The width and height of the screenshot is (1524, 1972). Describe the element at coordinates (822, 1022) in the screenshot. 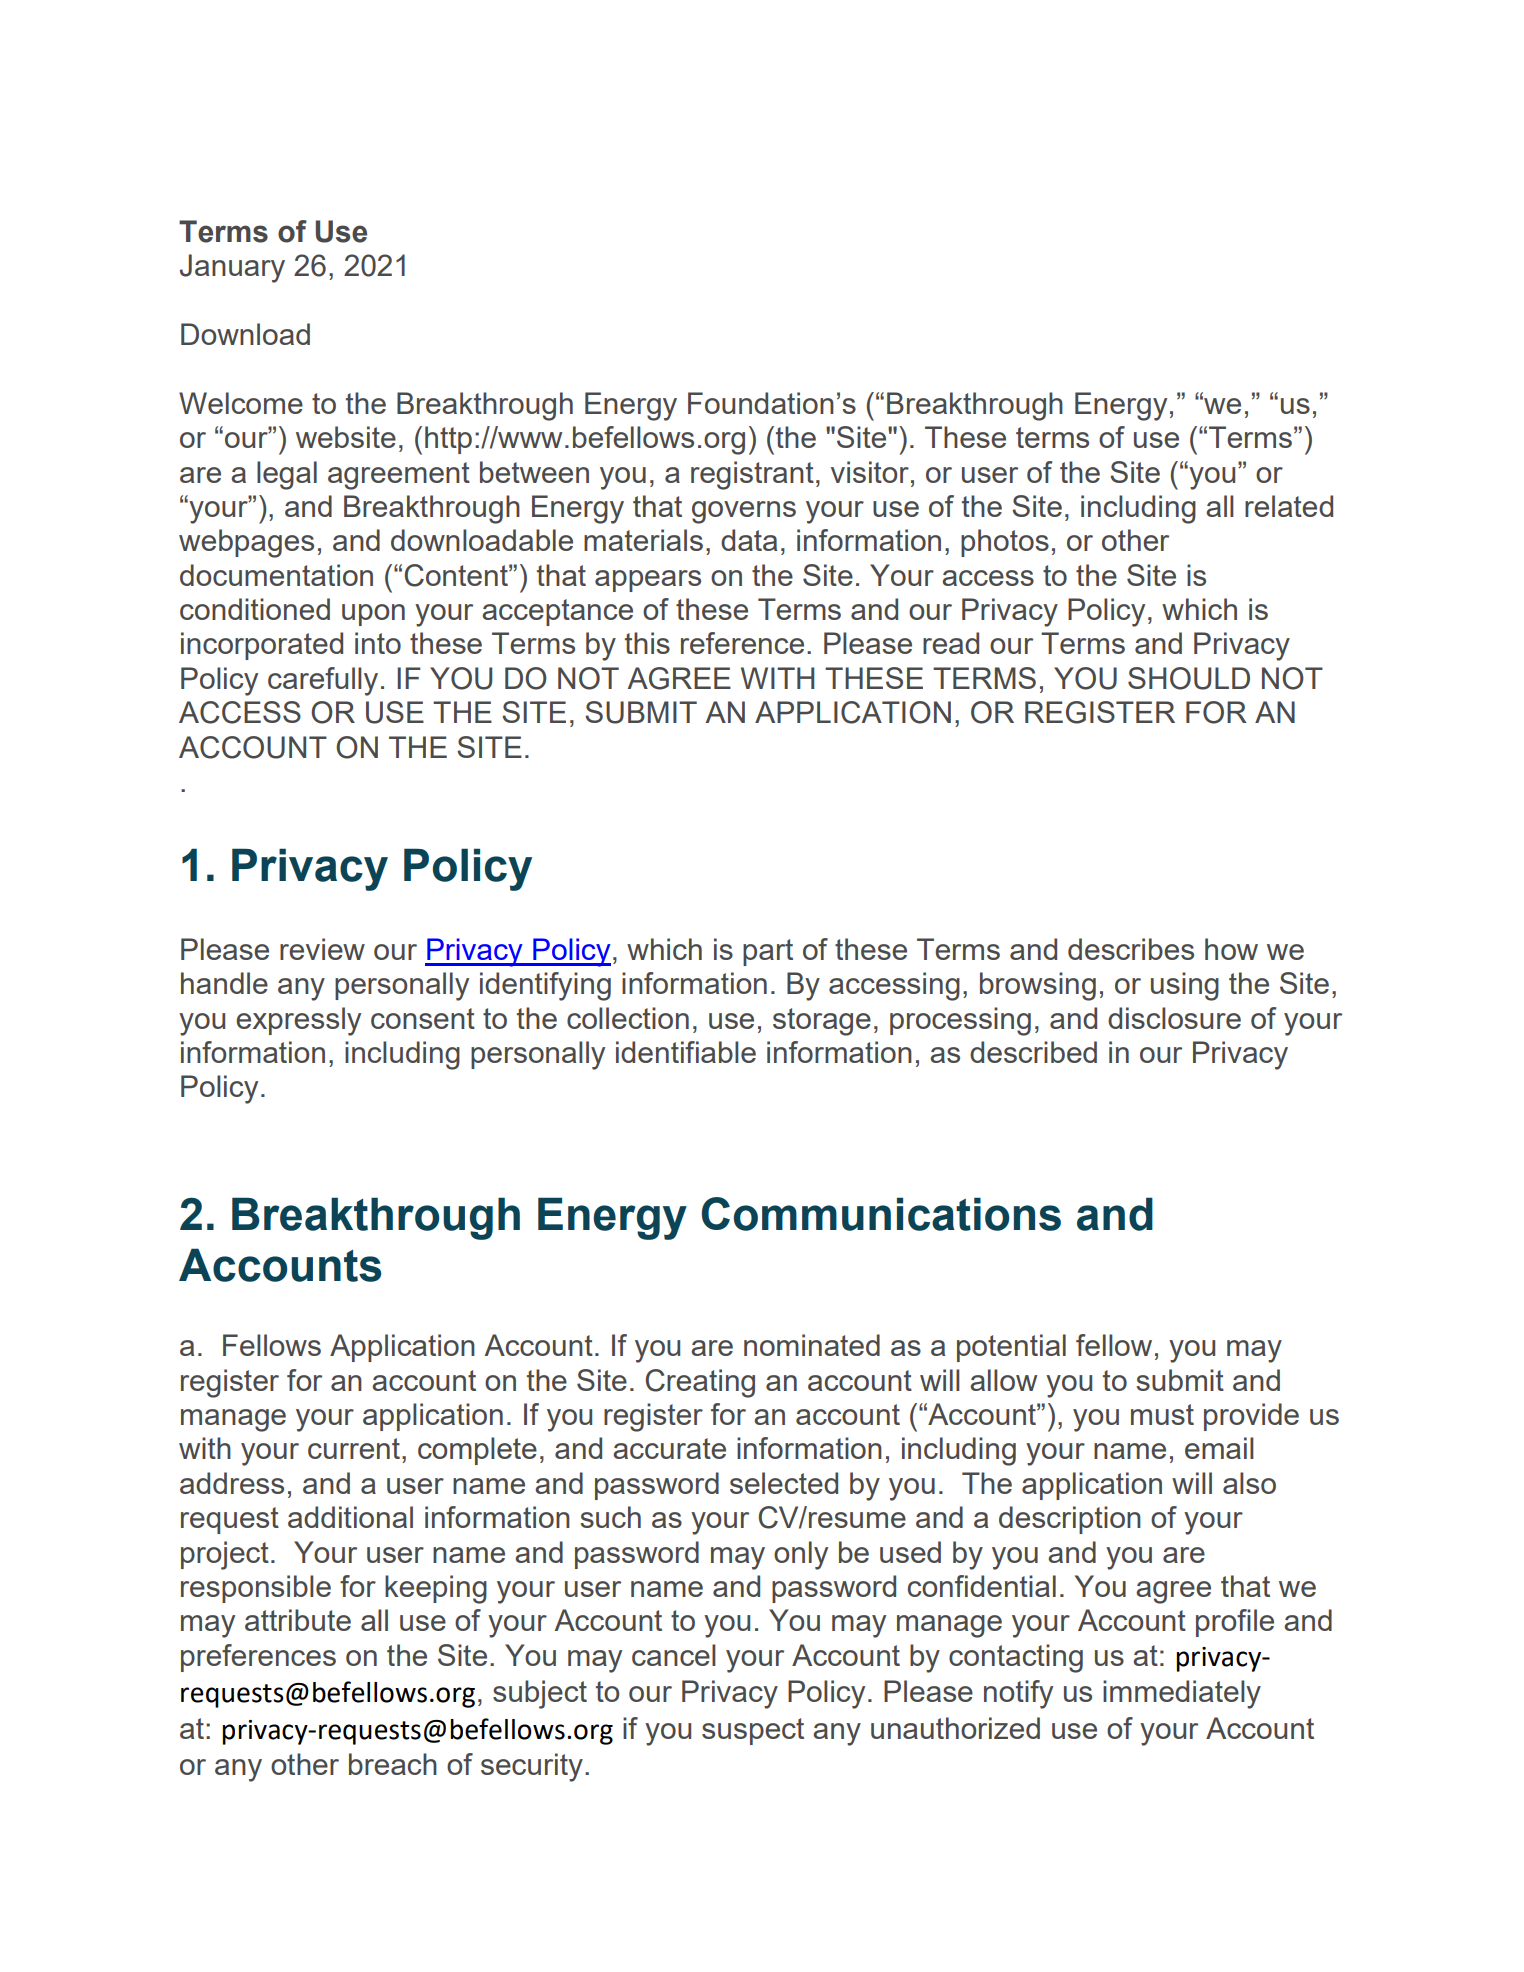

I see `storage` at that location.
